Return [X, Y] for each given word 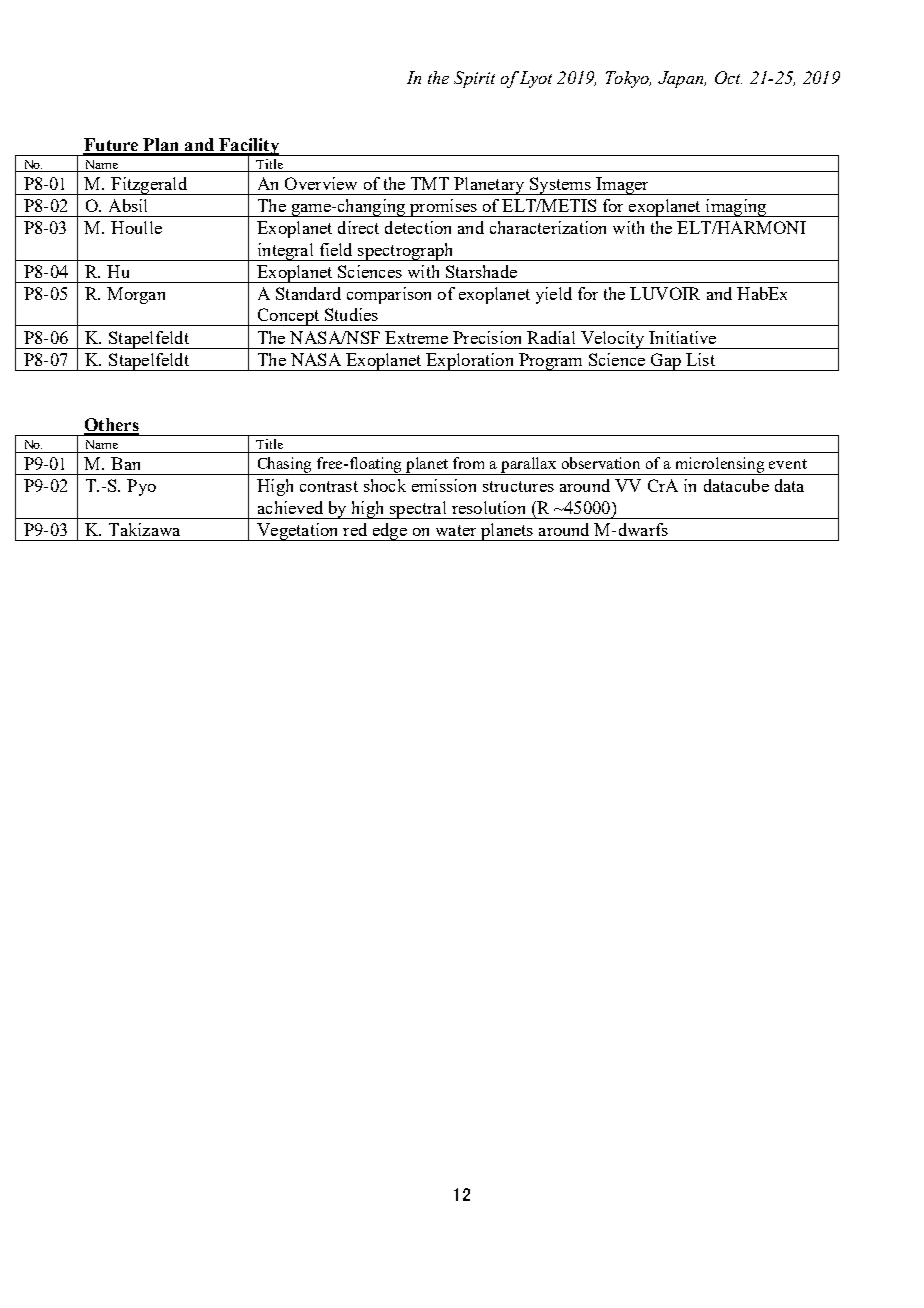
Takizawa [144, 529]
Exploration [470, 362]
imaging [736, 208]
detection [418, 227]
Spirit [474, 79]
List [700, 359]
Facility [249, 147]
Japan [682, 79]
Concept [288, 317]
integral [285, 252]
